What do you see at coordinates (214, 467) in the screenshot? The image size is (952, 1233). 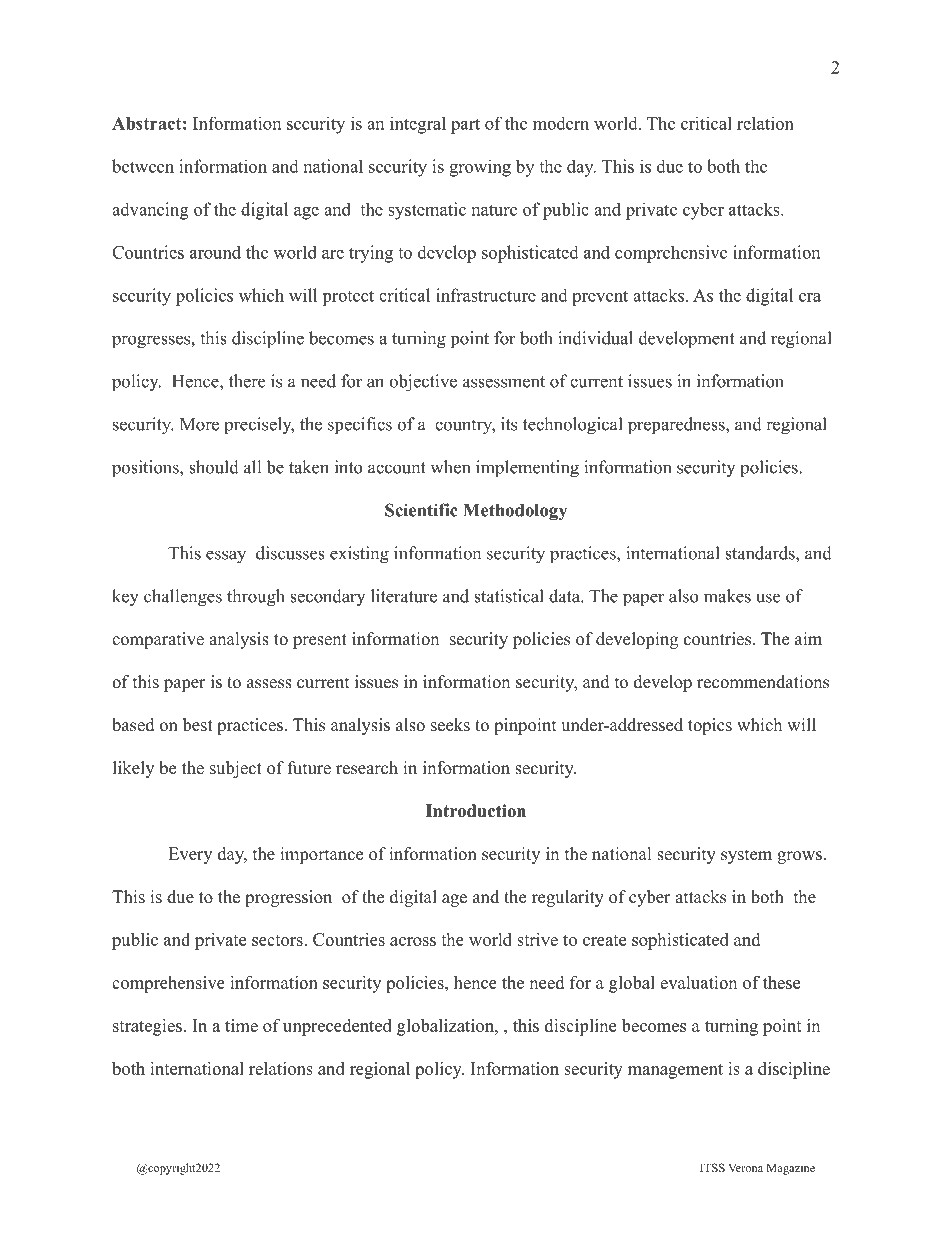 I see `should` at bounding box center [214, 467].
